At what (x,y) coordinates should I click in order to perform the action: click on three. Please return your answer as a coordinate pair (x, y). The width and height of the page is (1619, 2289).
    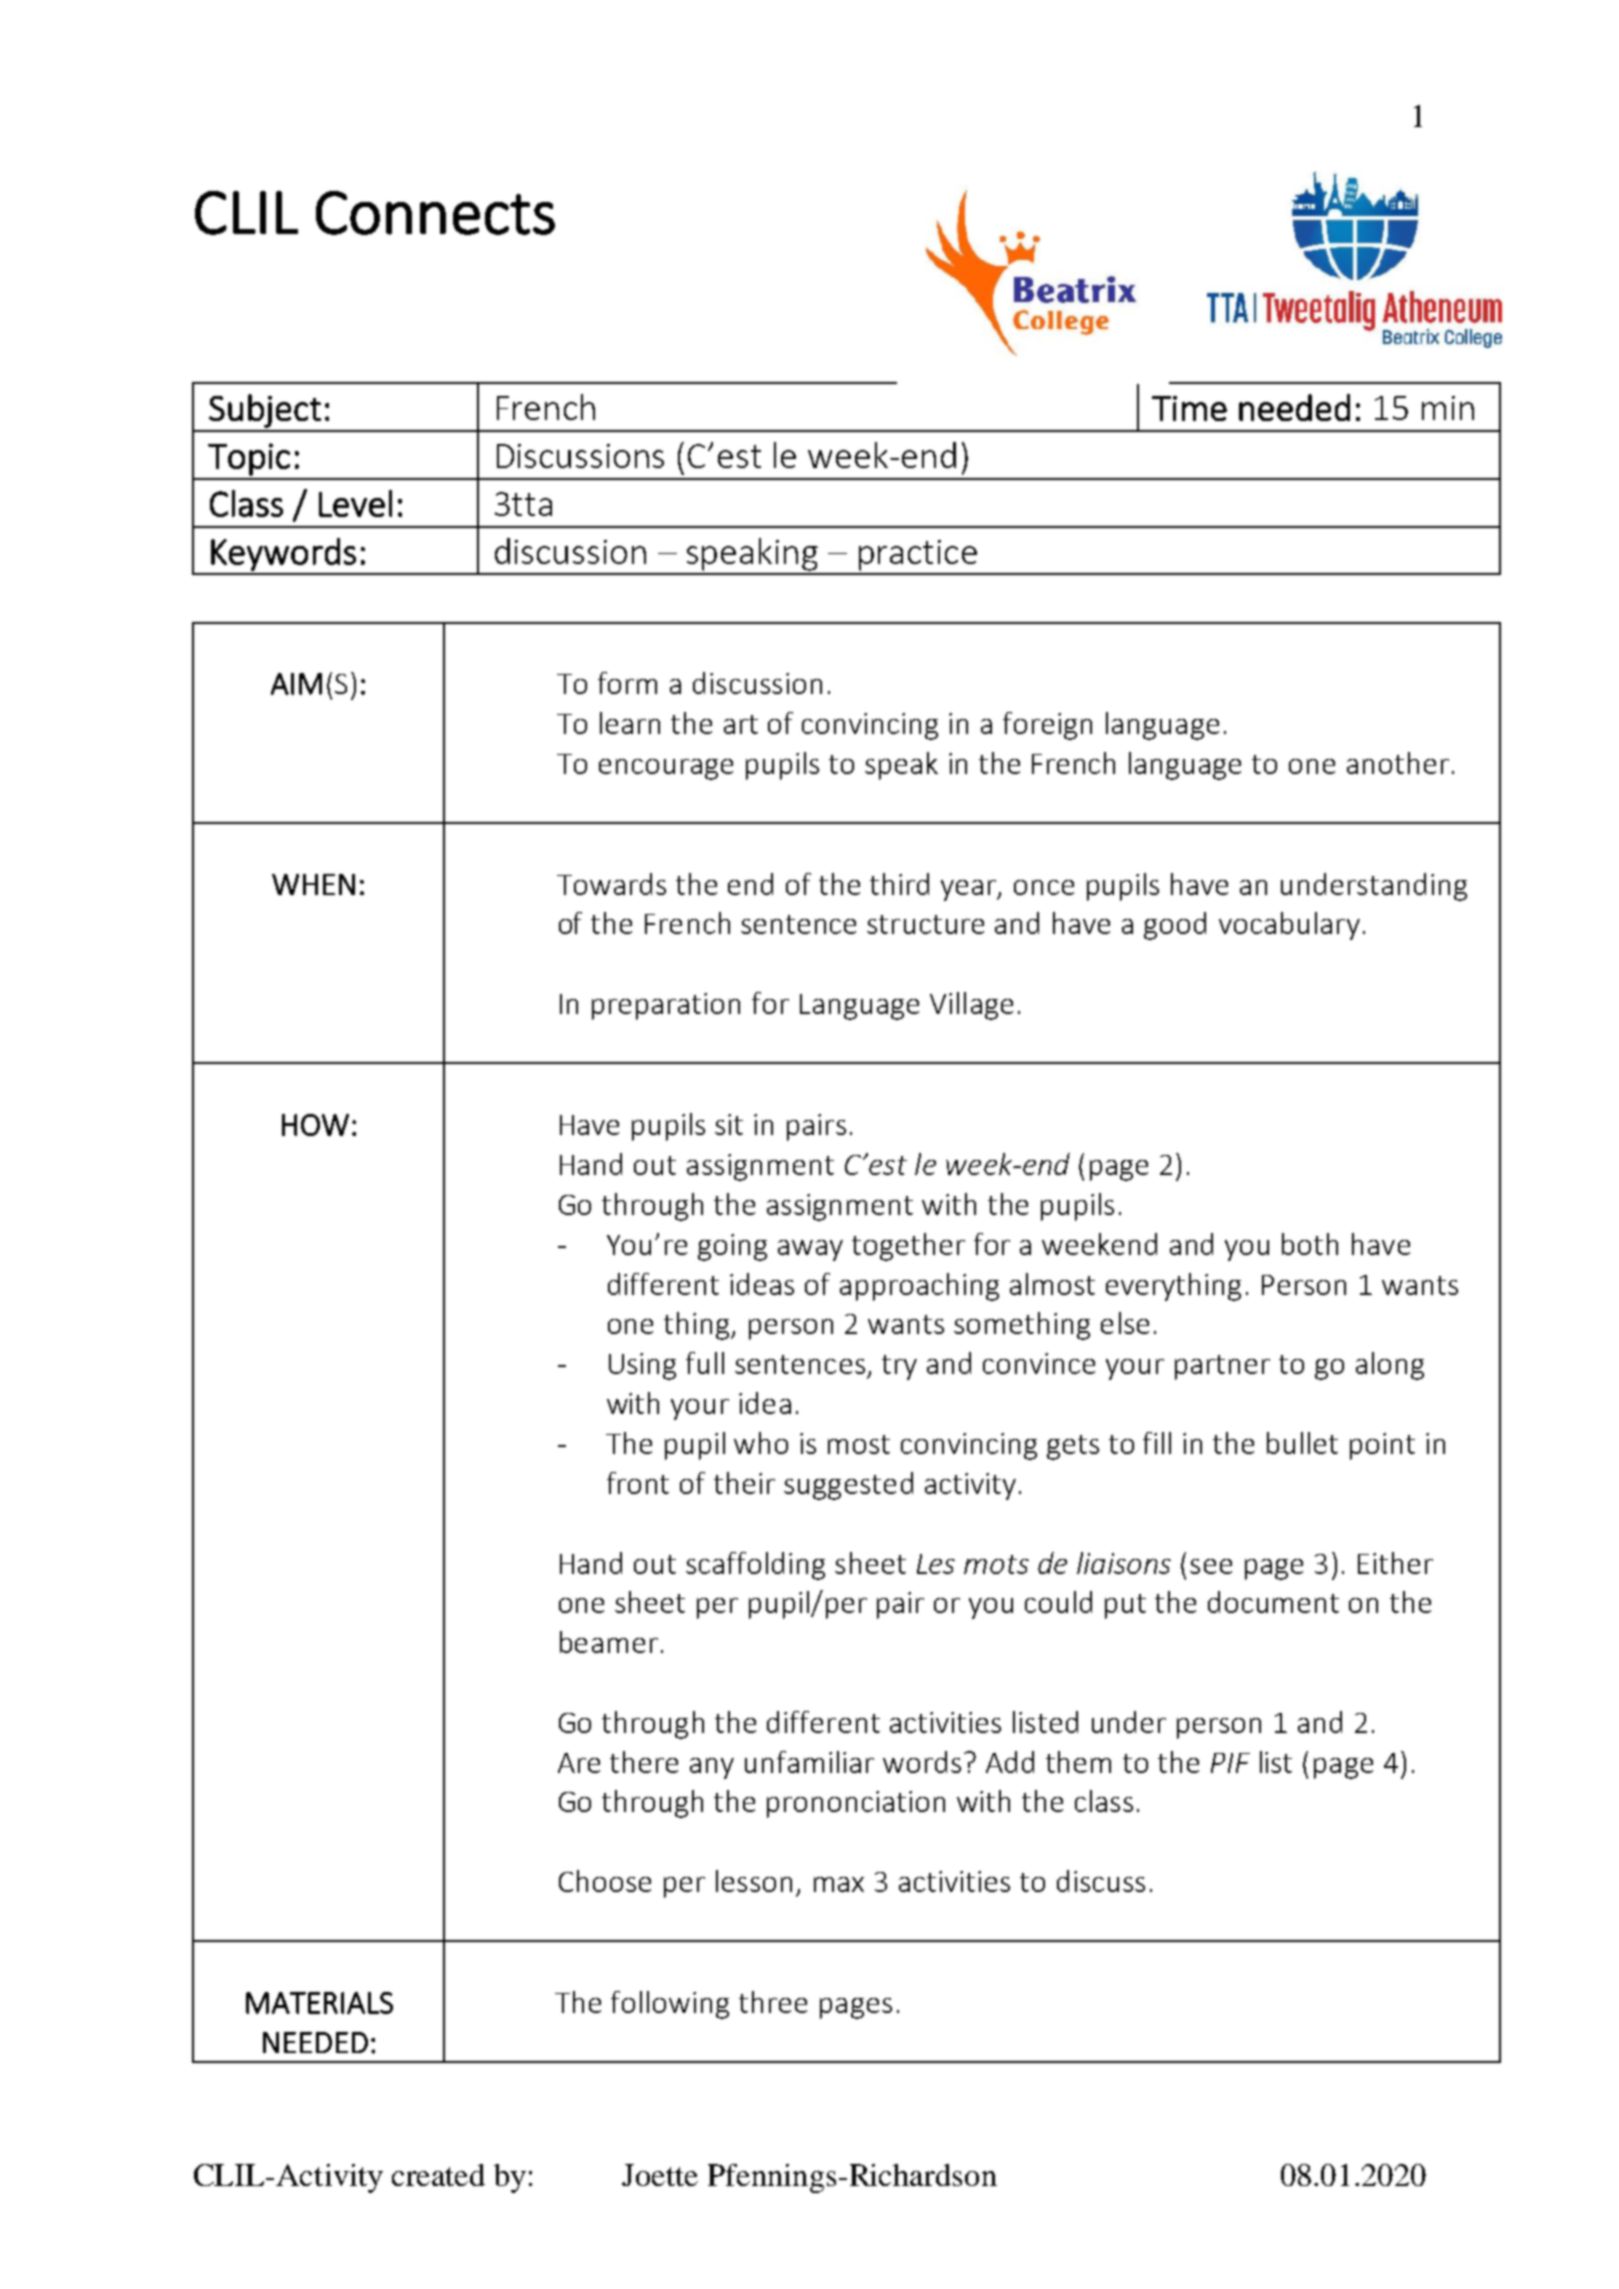
    Looking at the image, I should click on (773, 2002).
